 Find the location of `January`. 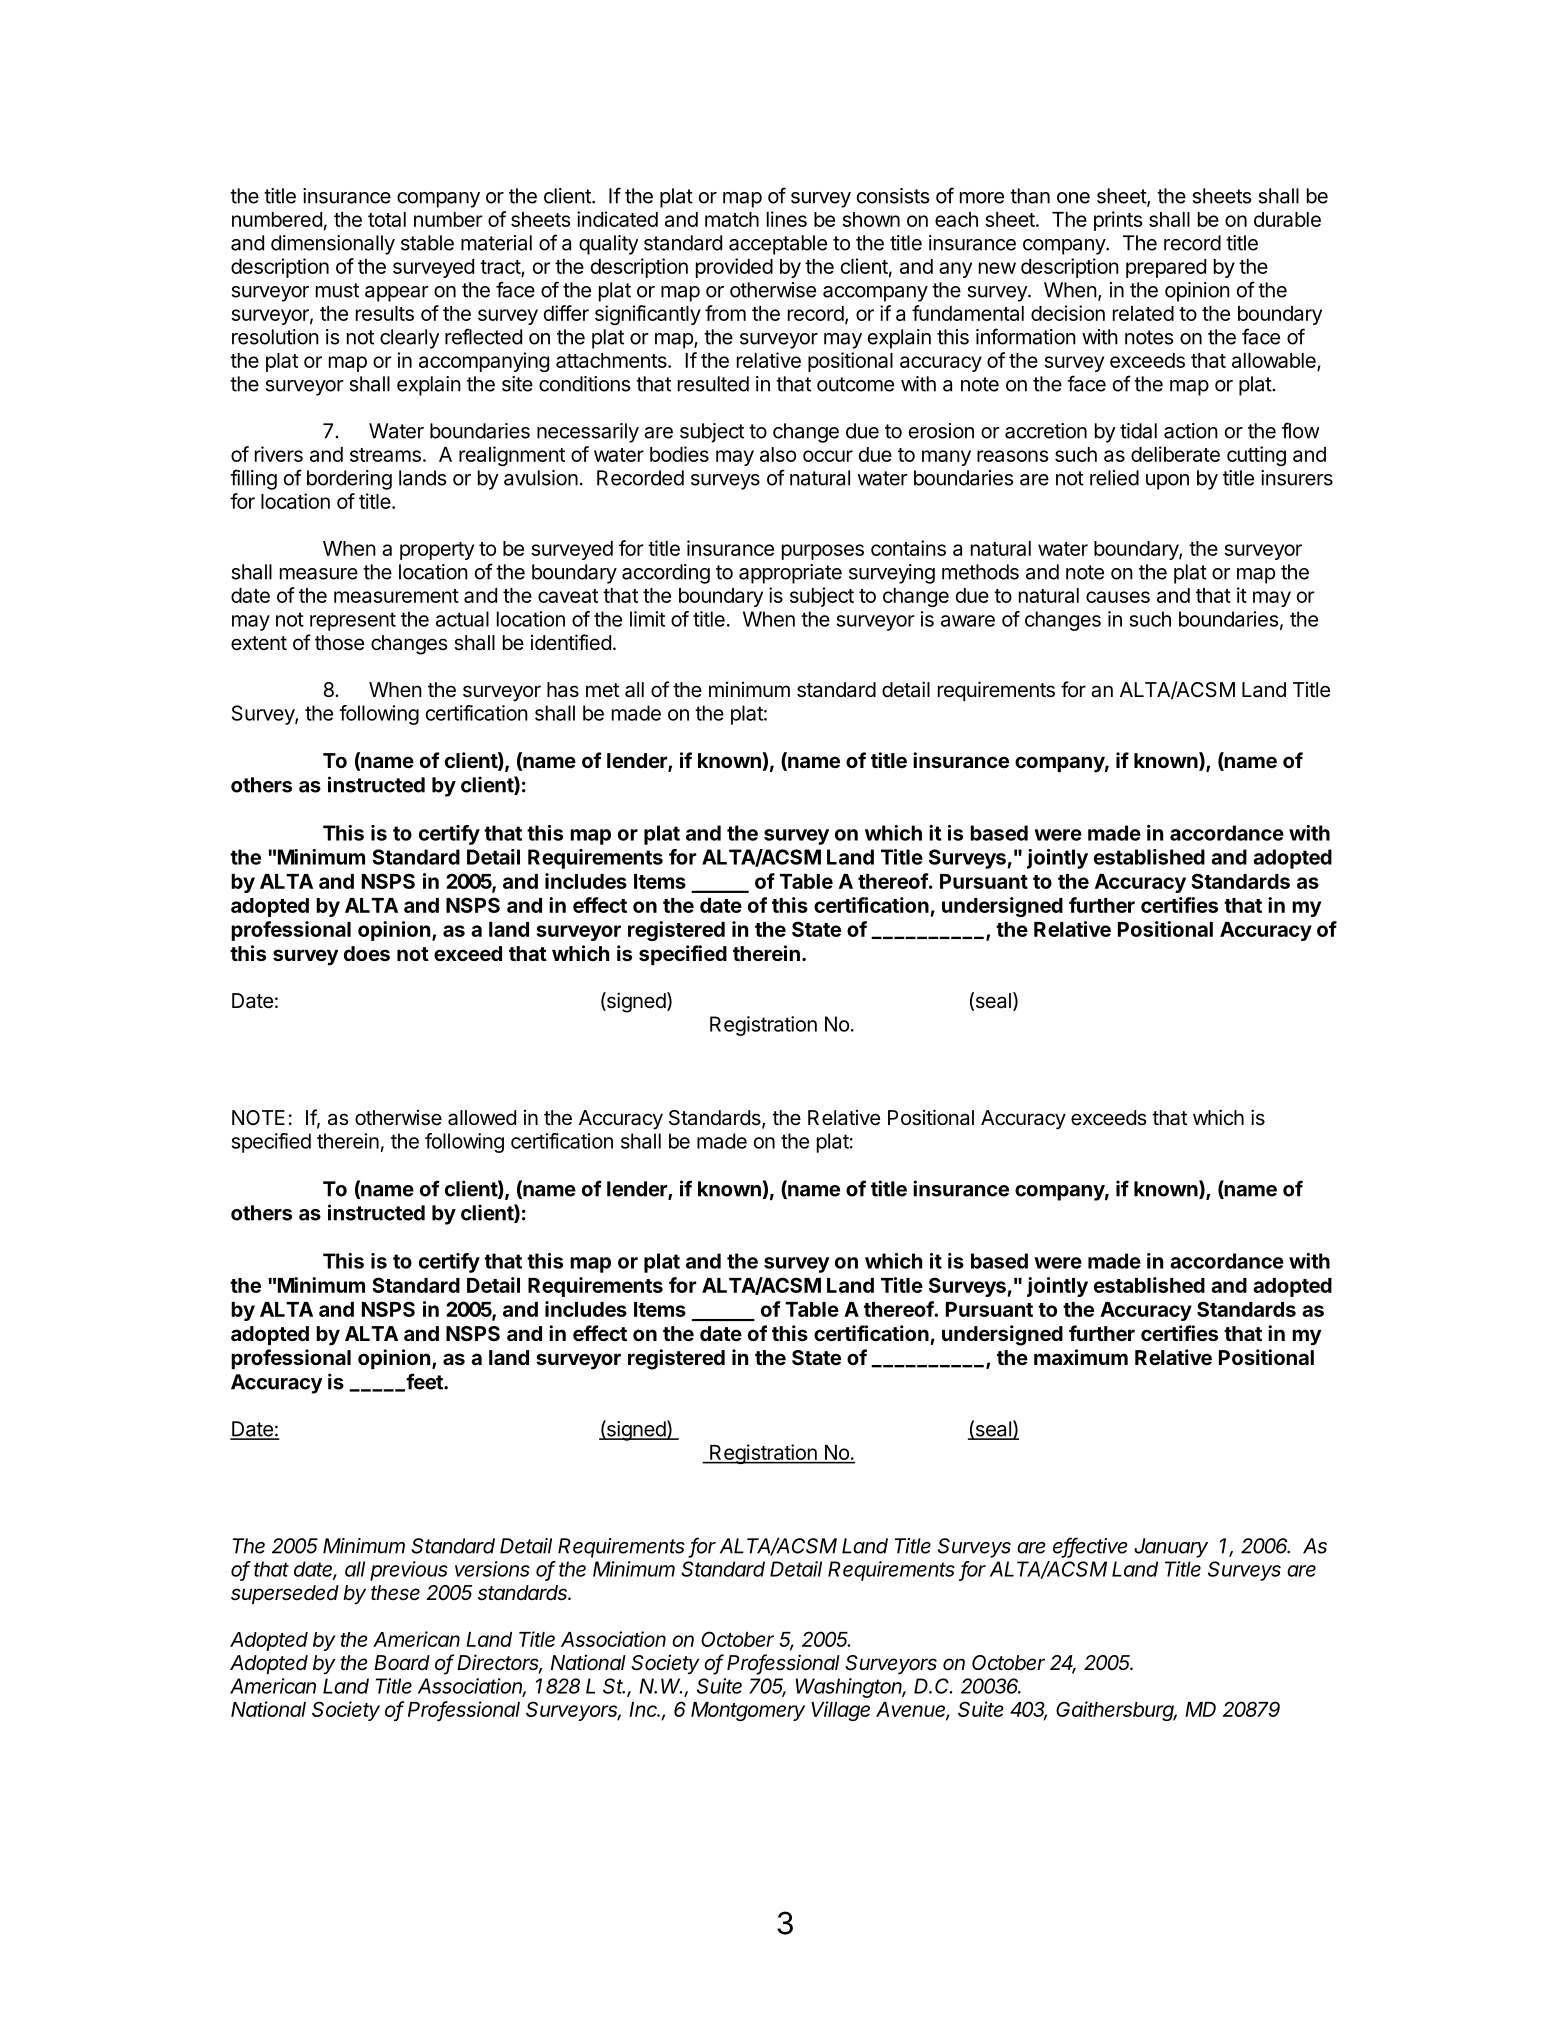

January is located at coordinates (1171, 1548).
